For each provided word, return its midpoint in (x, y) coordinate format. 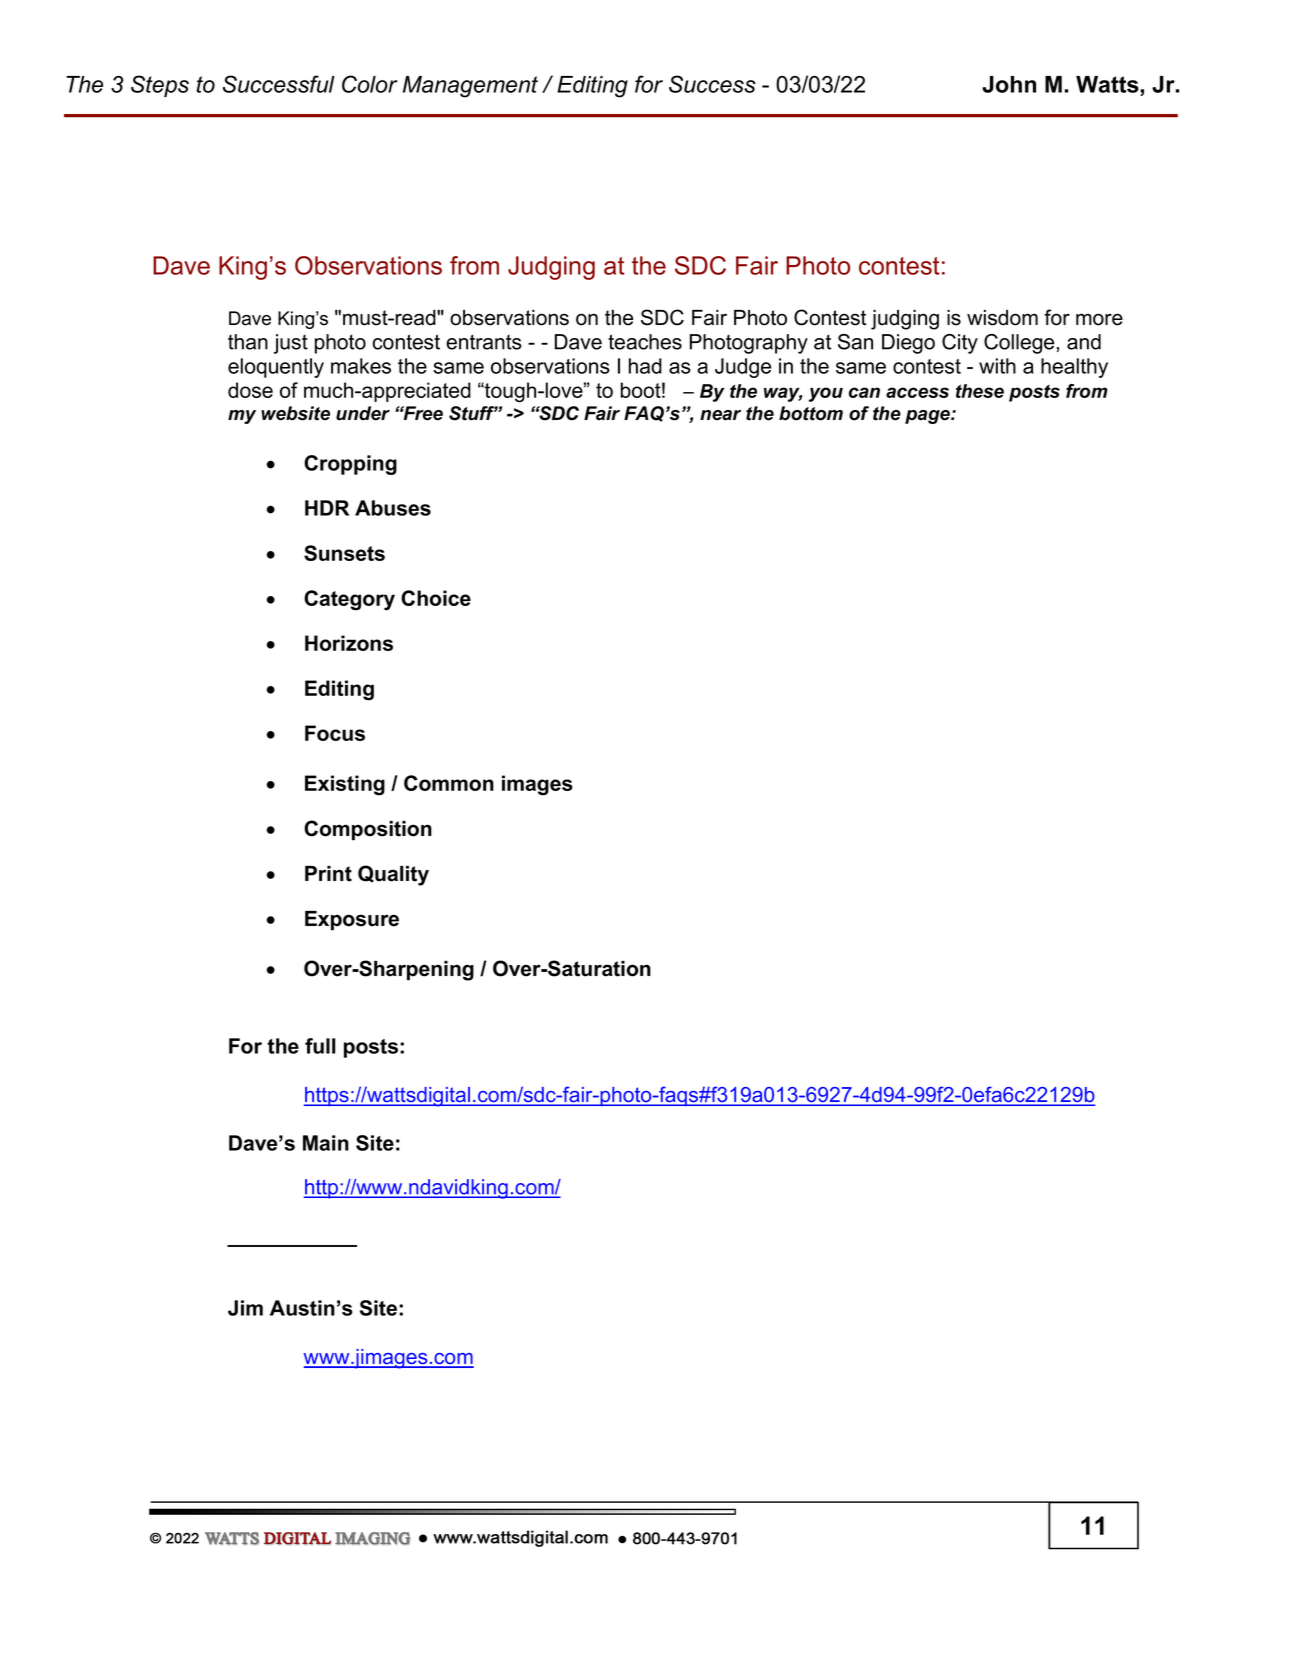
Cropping (350, 465)
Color (369, 84)
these (980, 391)
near (720, 415)
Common (449, 783)
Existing (345, 785)
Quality (393, 875)
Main (326, 1143)
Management (470, 87)
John (1009, 84)
